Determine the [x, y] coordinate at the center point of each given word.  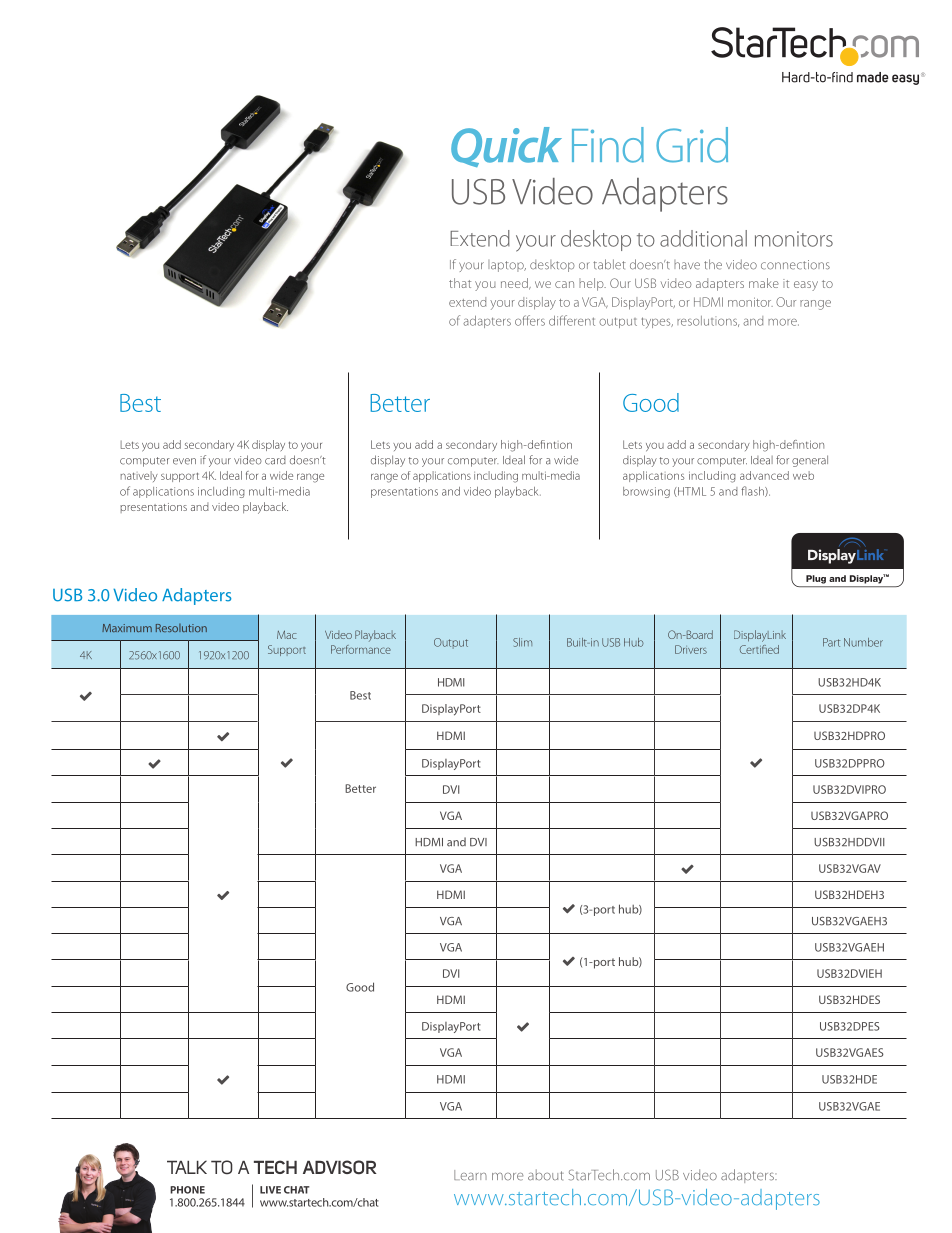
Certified [759, 649]
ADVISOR [340, 1167]
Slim [522, 642]
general [810, 461]
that [460, 283]
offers [530, 320]
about [546, 1175]
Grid [692, 145]
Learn [470, 1175]
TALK [187, 1167]
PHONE [187, 1190]
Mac [287, 634]
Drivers [691, 649]
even [184, 461]
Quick [506, 147]
